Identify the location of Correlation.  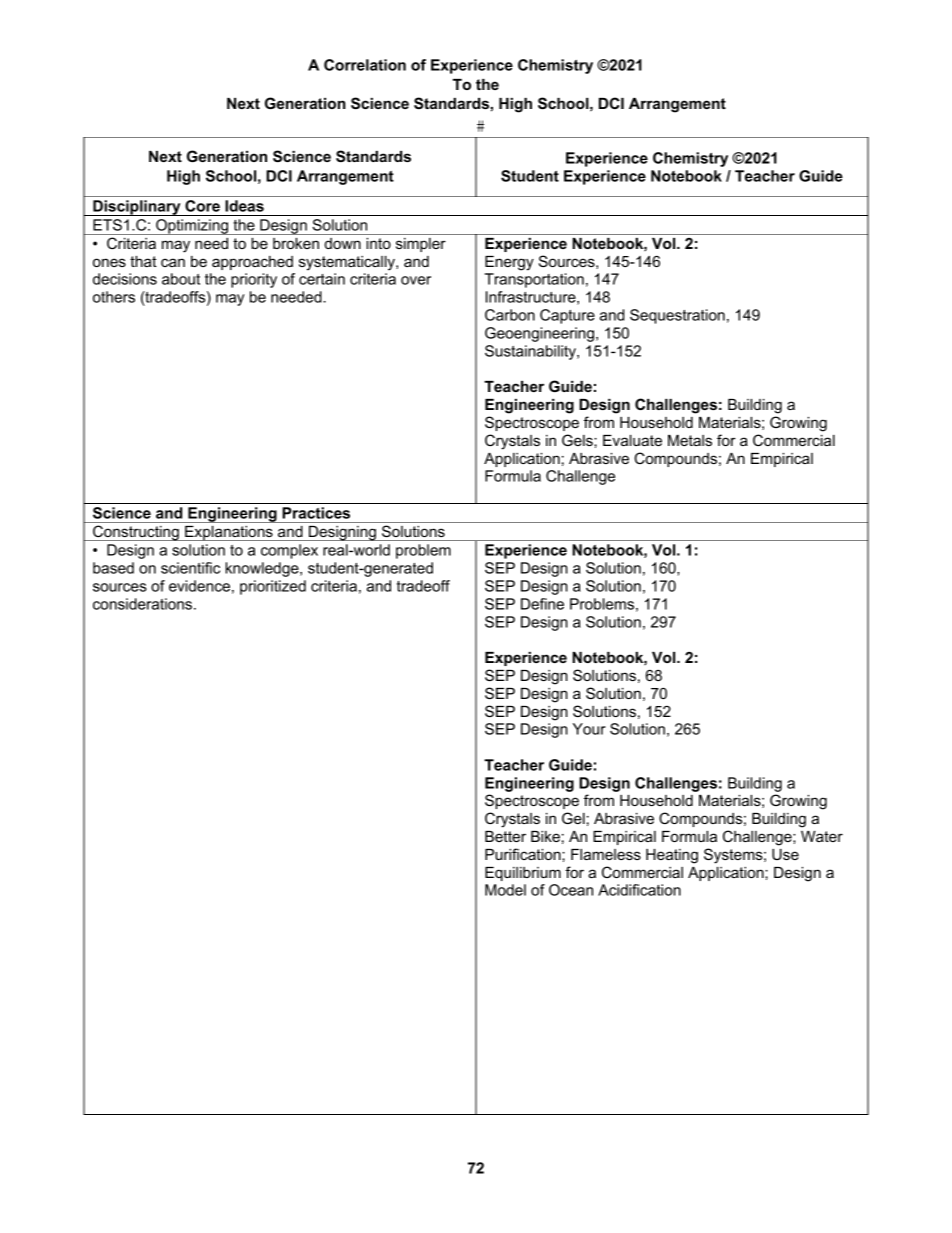
(365, 65).
